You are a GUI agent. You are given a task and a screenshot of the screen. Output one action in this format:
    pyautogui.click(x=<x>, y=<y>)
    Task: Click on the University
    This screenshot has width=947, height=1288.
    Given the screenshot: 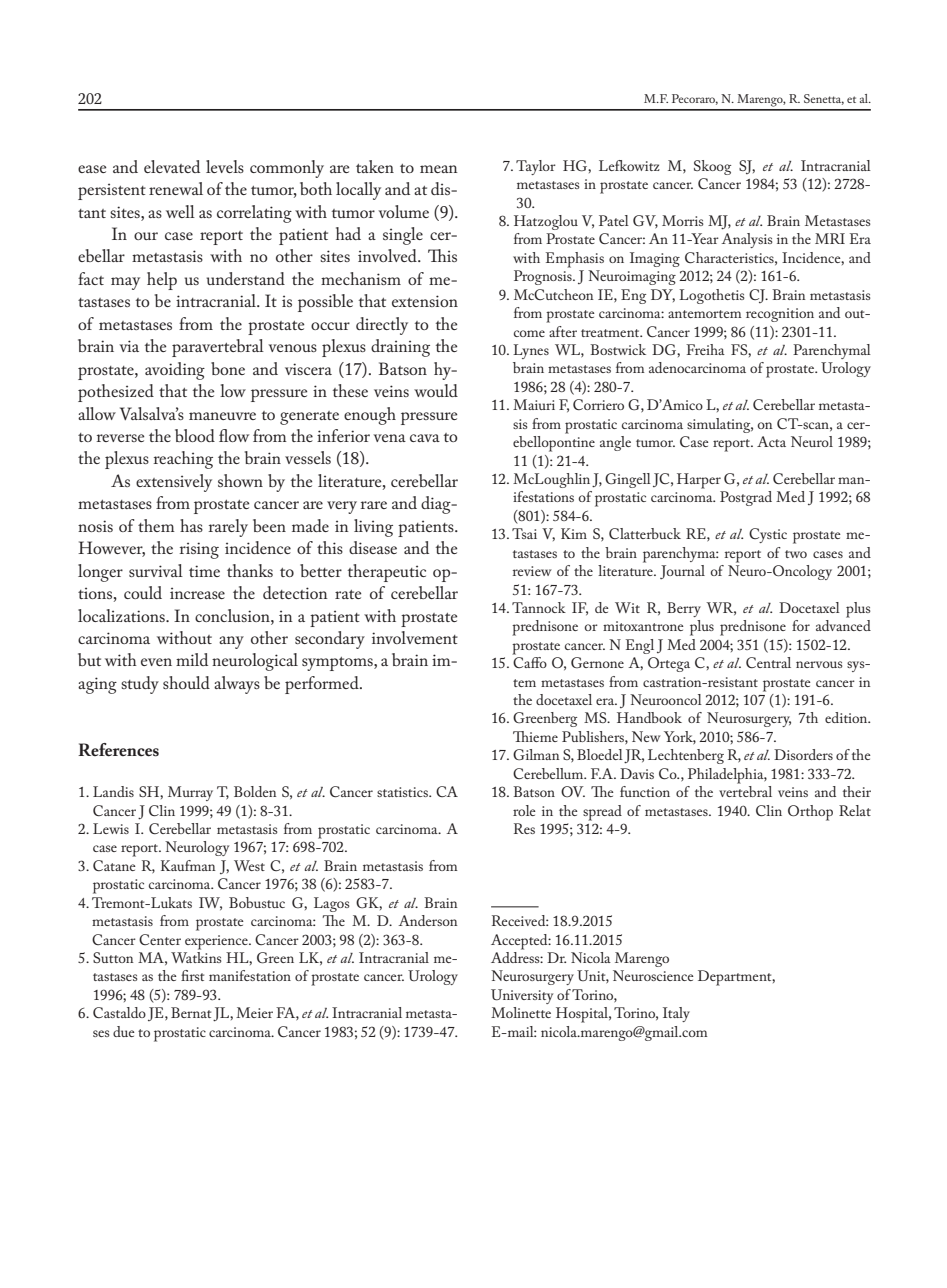 What is the action you would take?
    pyautogui.click(x=522, y=996)
